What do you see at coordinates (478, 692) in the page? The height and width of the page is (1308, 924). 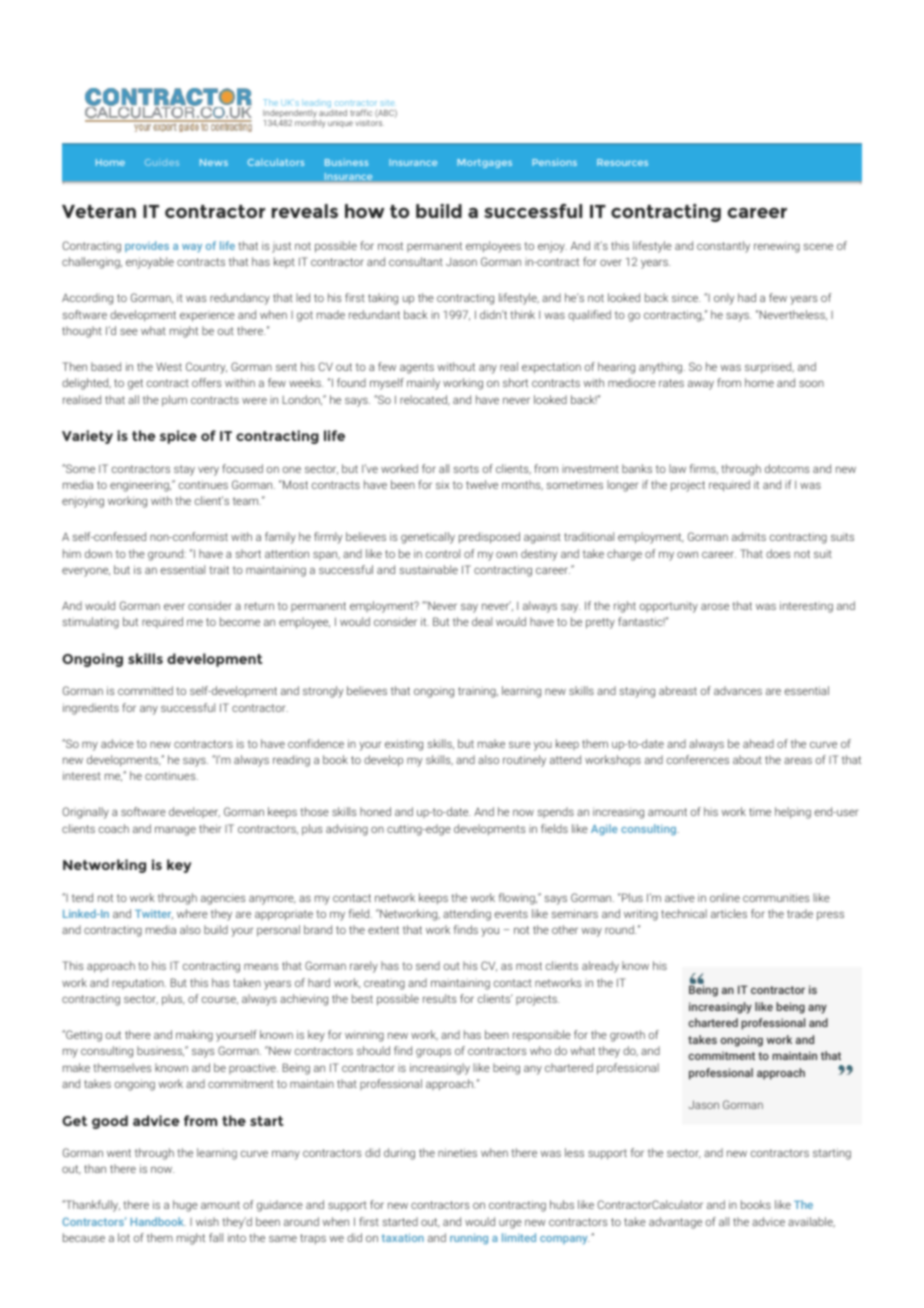 I see `training` at bounding box center [478, 692].
